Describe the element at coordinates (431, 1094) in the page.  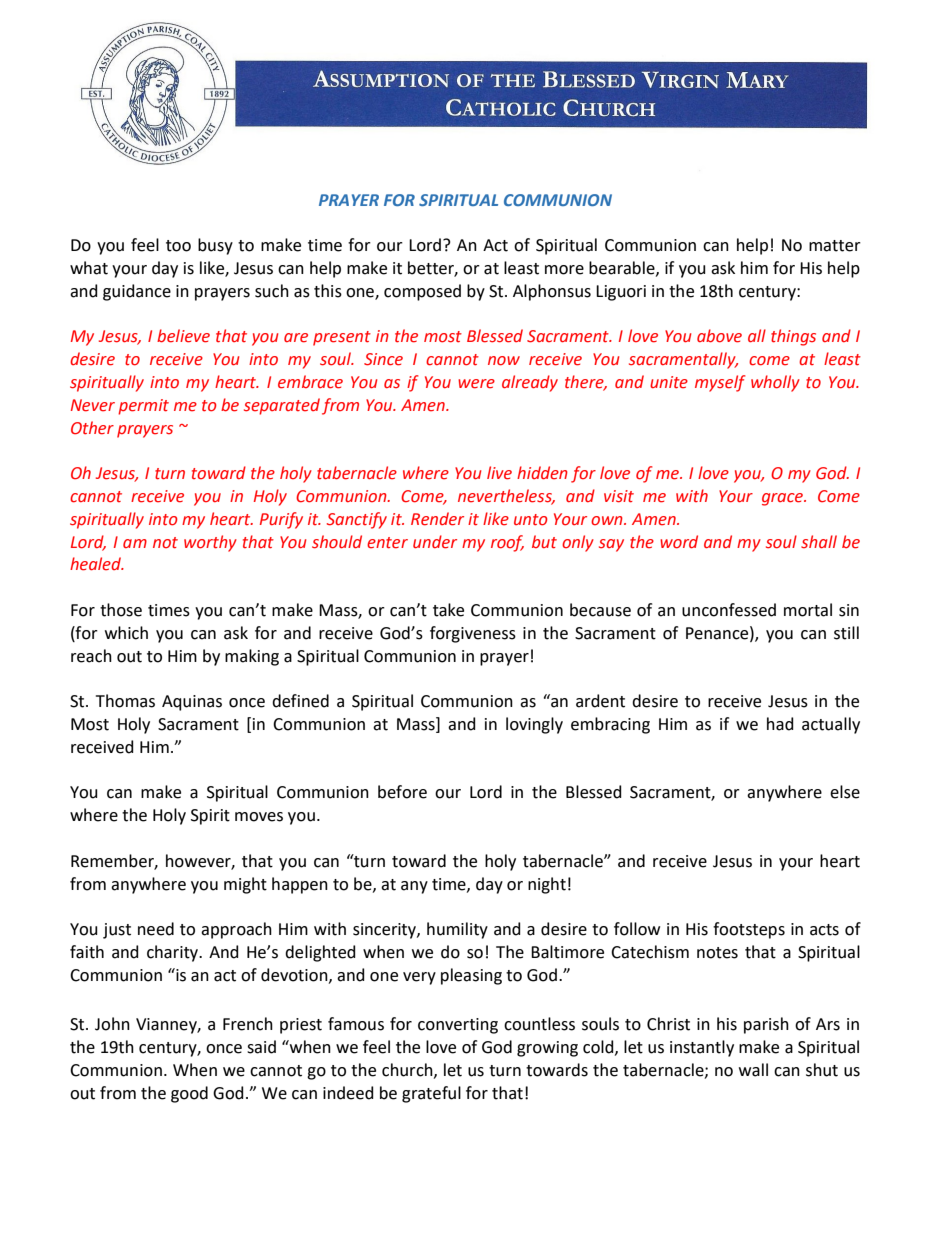
I see `grateful` at that location.
